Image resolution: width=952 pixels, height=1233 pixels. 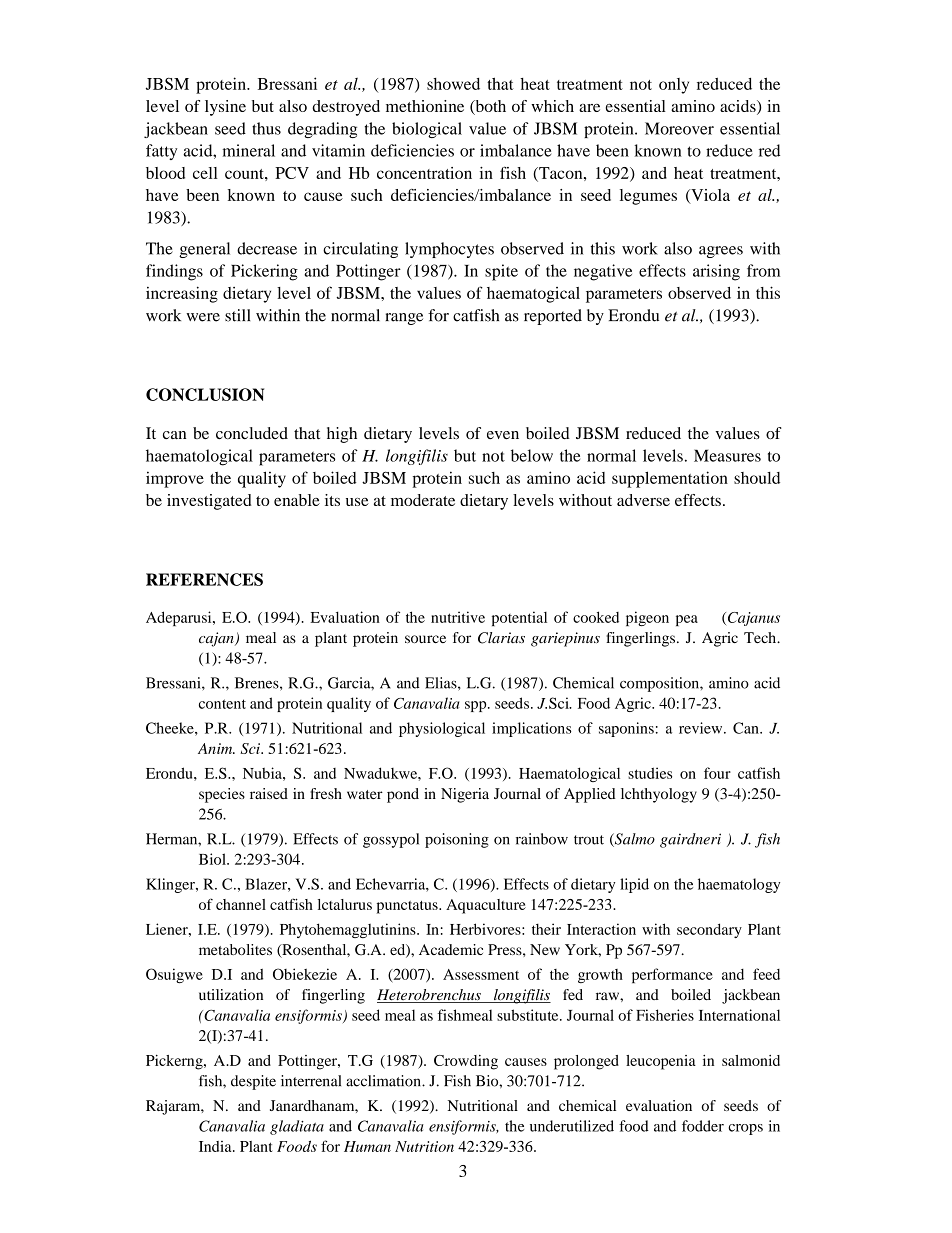 What do you see at coordinates (458, 617) in the screenshot?
I see `nutritive` at bounding box center [458, 617].
